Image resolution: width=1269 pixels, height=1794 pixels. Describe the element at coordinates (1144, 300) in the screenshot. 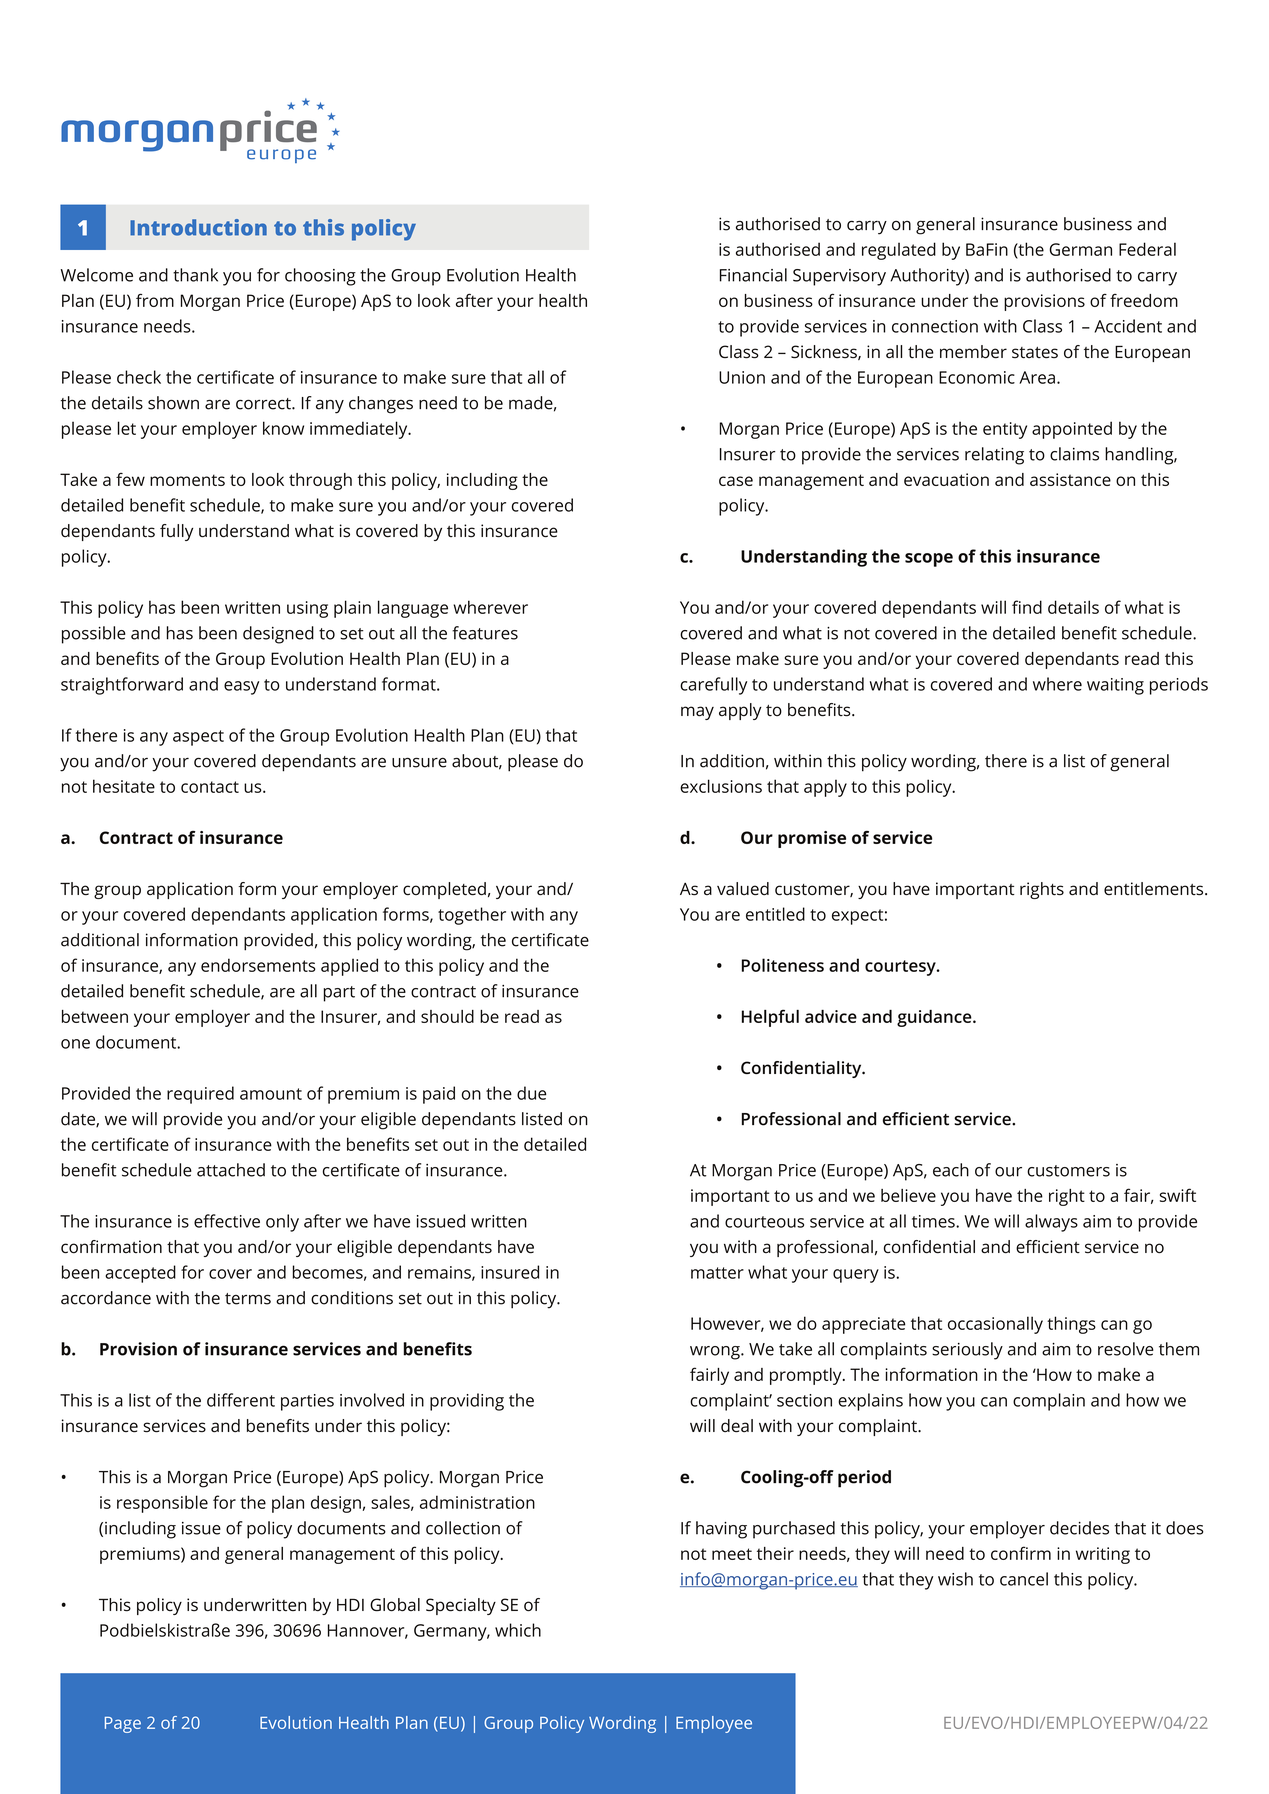

I see `freedom` at that location.
